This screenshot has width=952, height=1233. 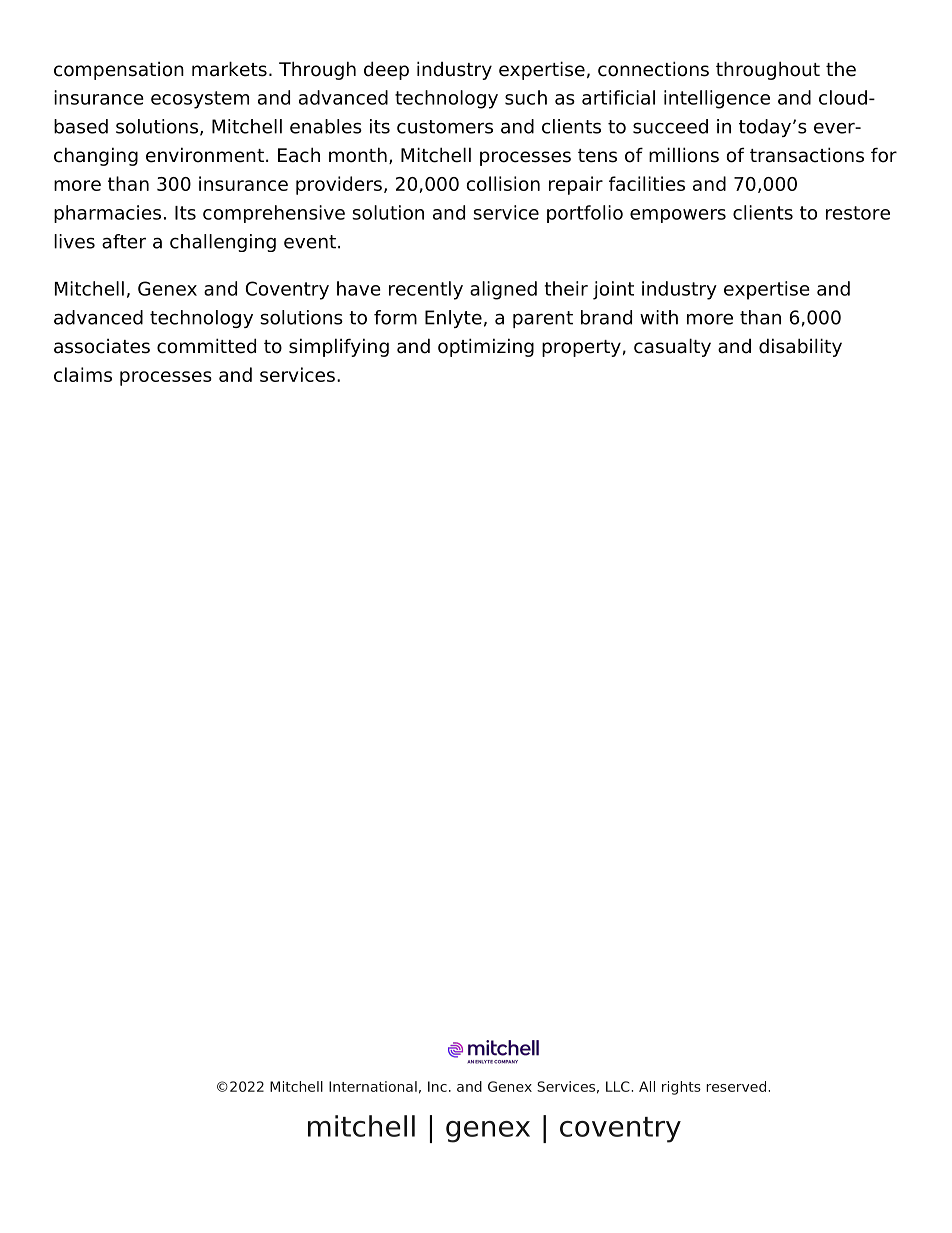 What do you see at coordinates (445, 127) in the screenshot?
I see `customers` at bounding box center [445, 127].
